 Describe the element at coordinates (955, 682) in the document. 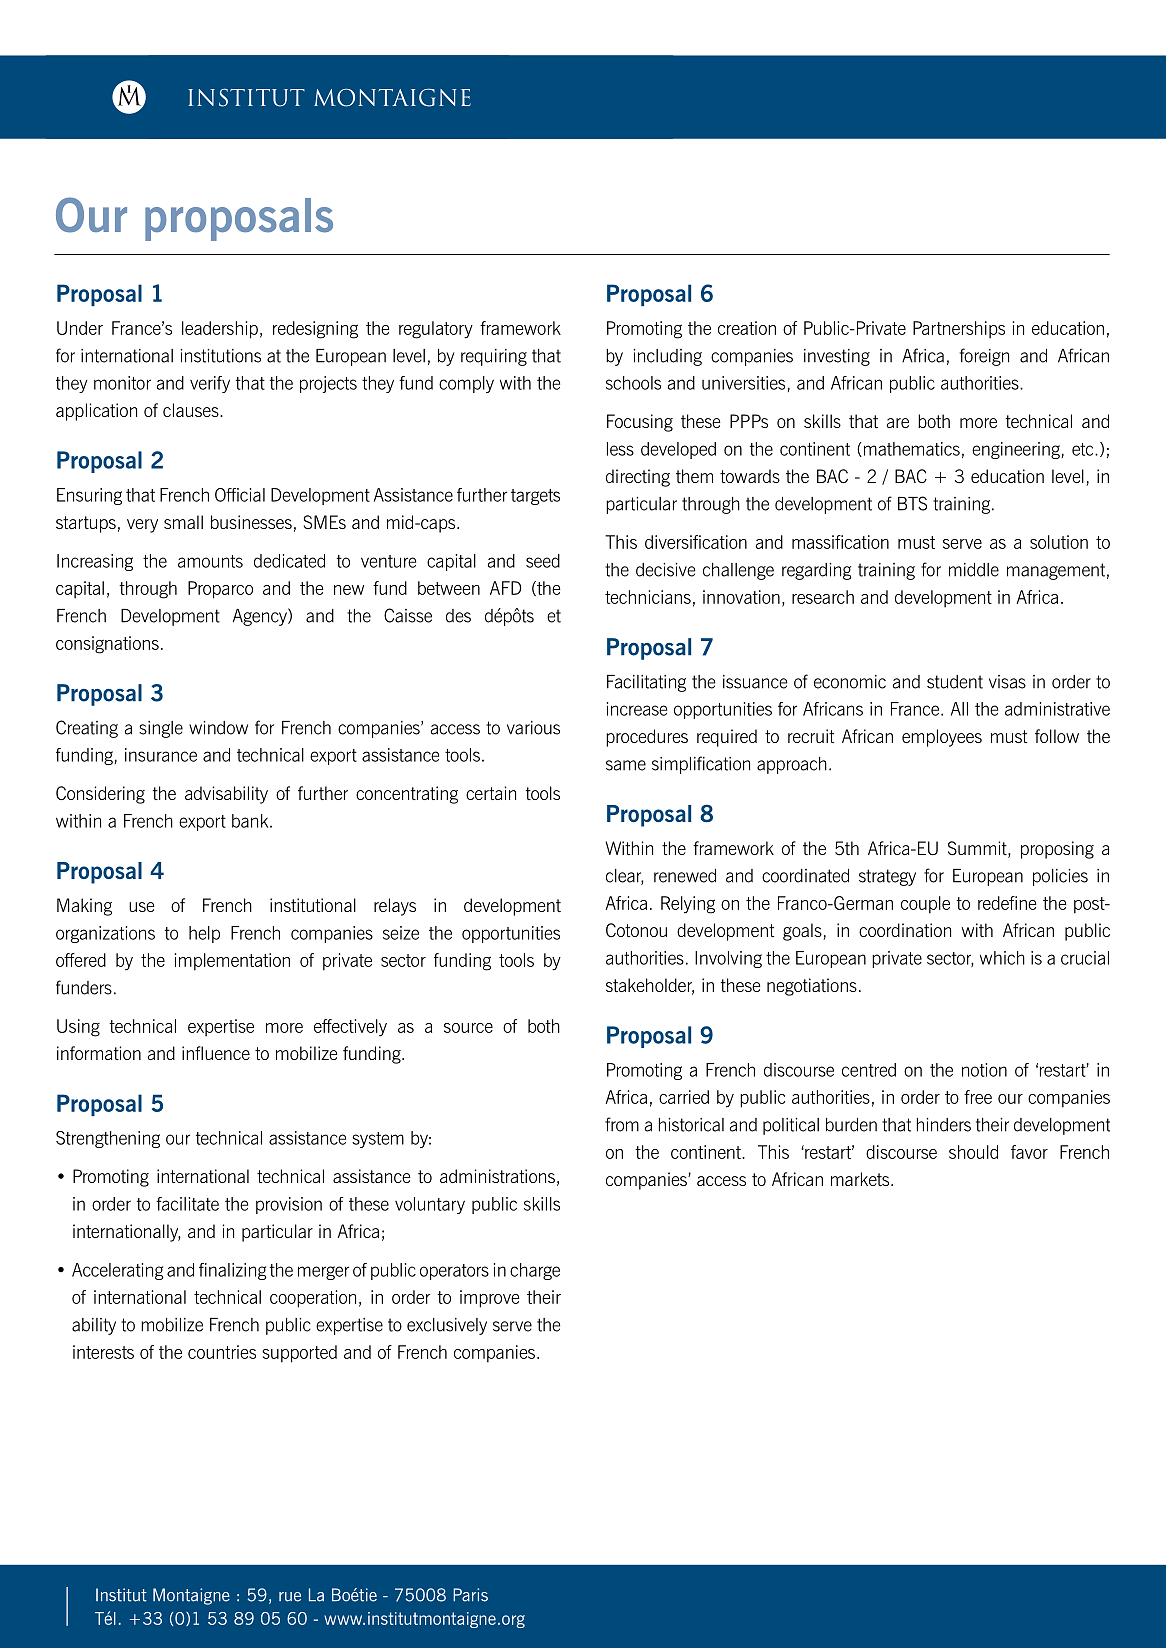

I see `student` at that location.
